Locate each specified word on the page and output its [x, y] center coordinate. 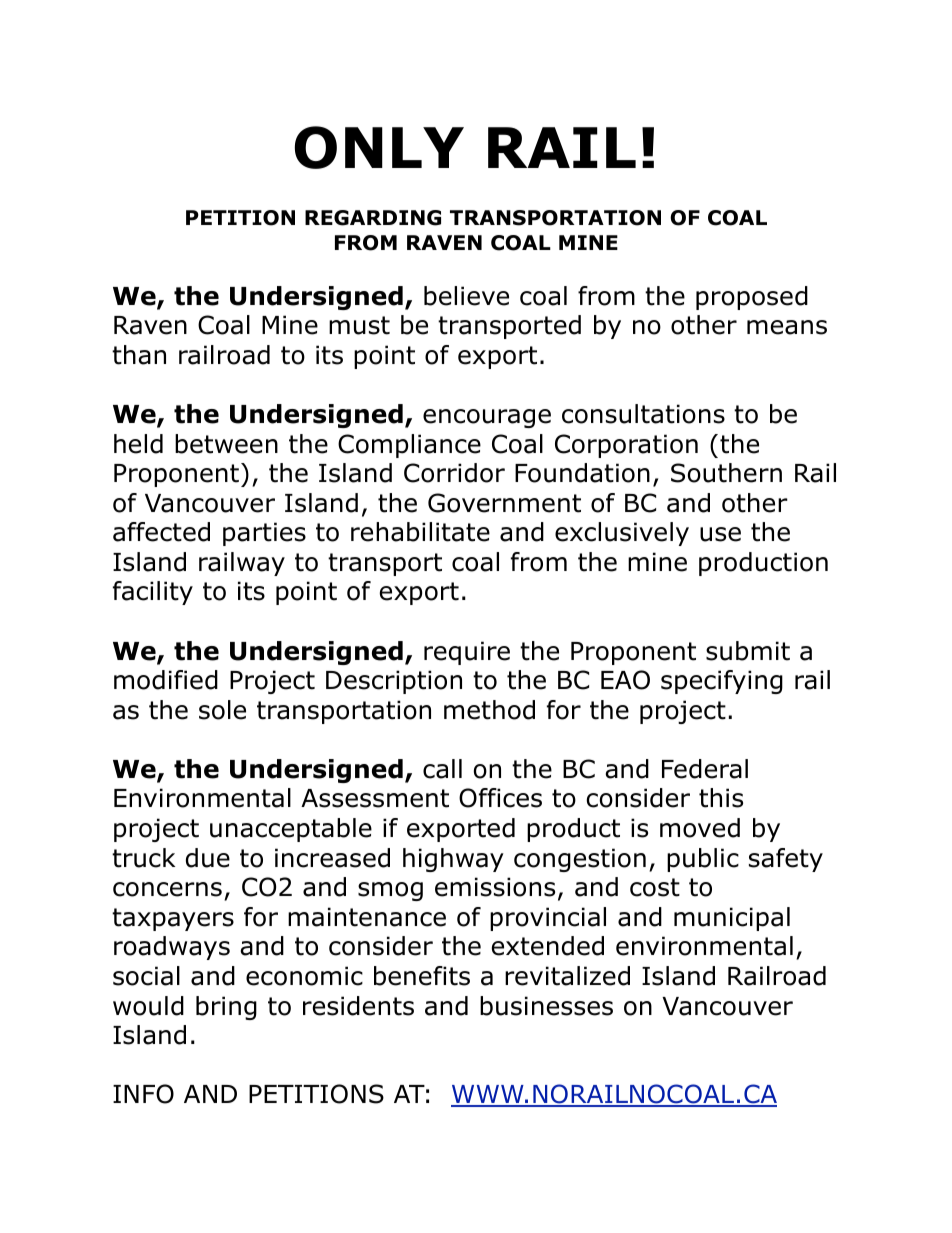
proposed [752, 298]
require [467, 653]
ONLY [379, 147]
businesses [546, 1006]
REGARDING [373, 218]
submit [748, 651]
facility [153, 593]
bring [226, 1008]
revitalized [567, 976]
